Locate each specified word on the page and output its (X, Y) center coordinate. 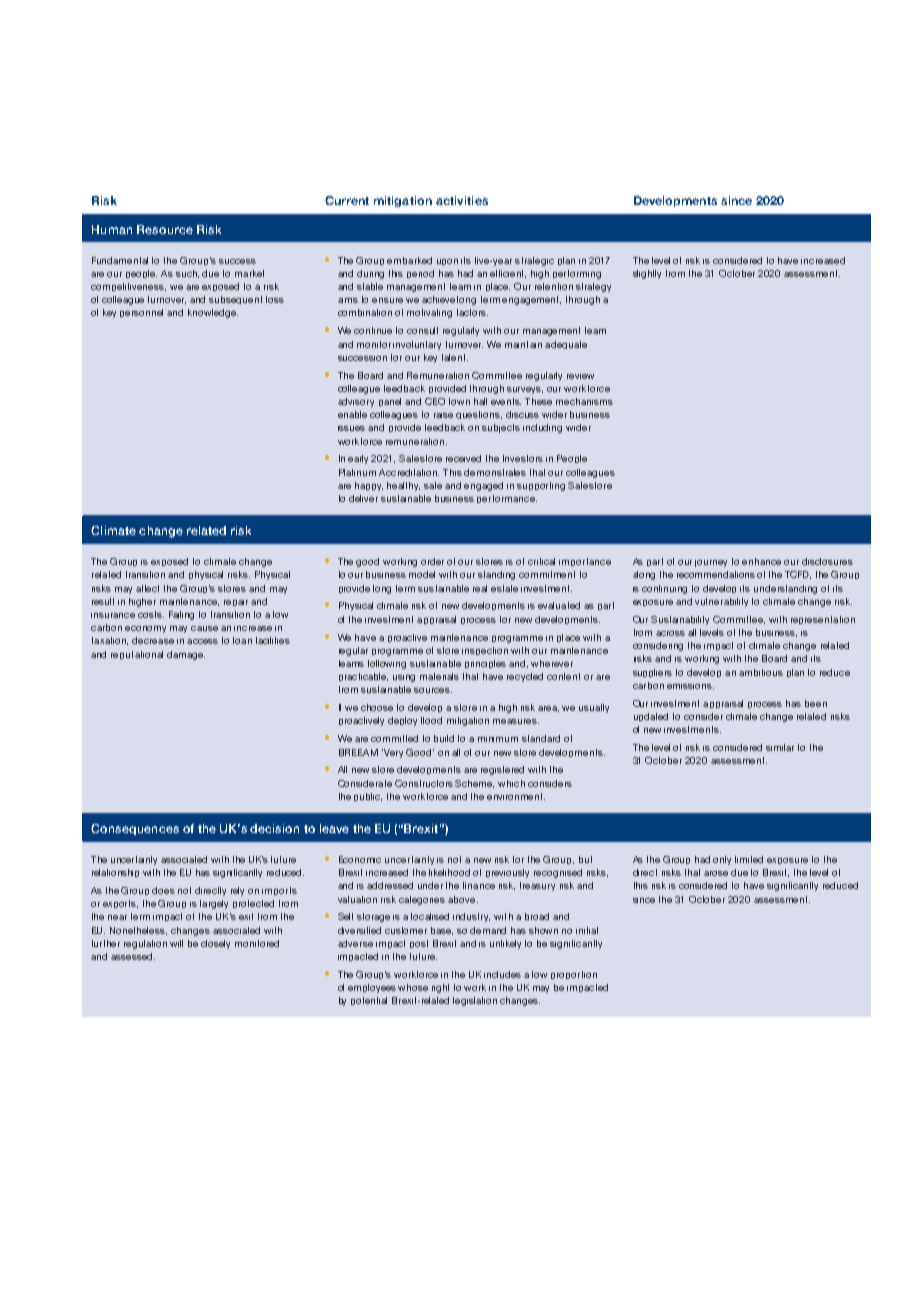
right (440, 988)
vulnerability (721, 602)
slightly (647, 274)
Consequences (135, 829)
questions (479, 415)
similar (780, 747)
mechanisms (584, 401)
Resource (165, 229)
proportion (574, 975)
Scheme (474, 784)
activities (462, 200)
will (176, 943)
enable (352, 414)
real (480, 588)
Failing (181, 615)
